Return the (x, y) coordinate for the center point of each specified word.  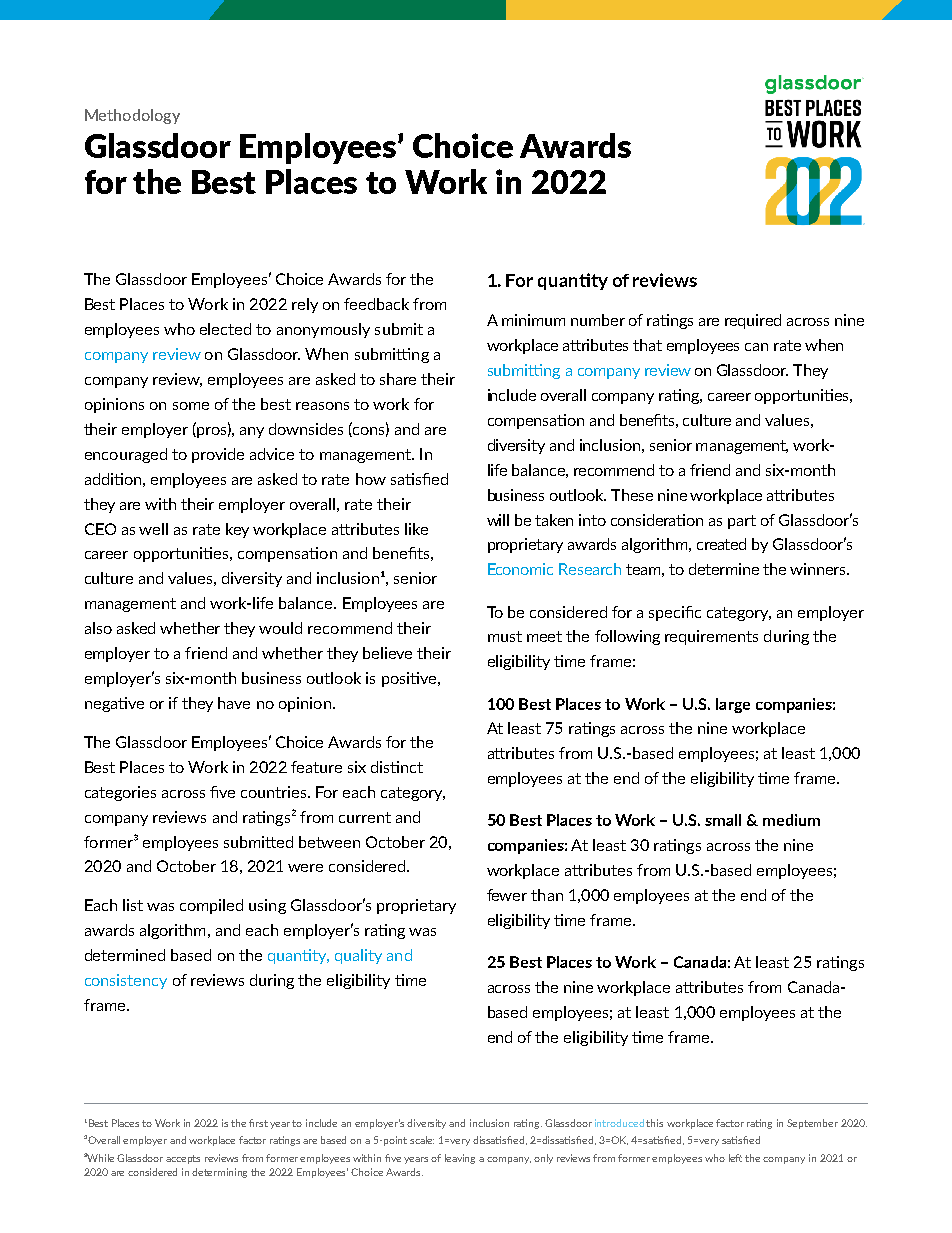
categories (120, 793)
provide (218, 455)
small (723, 820)
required (753, 321)
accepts (183, 1159)
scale (422, 1140)
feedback (376, 304)
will (498, 520)
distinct (397, 767)
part (742, 522)
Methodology (132, 116)
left (735, 1158)
